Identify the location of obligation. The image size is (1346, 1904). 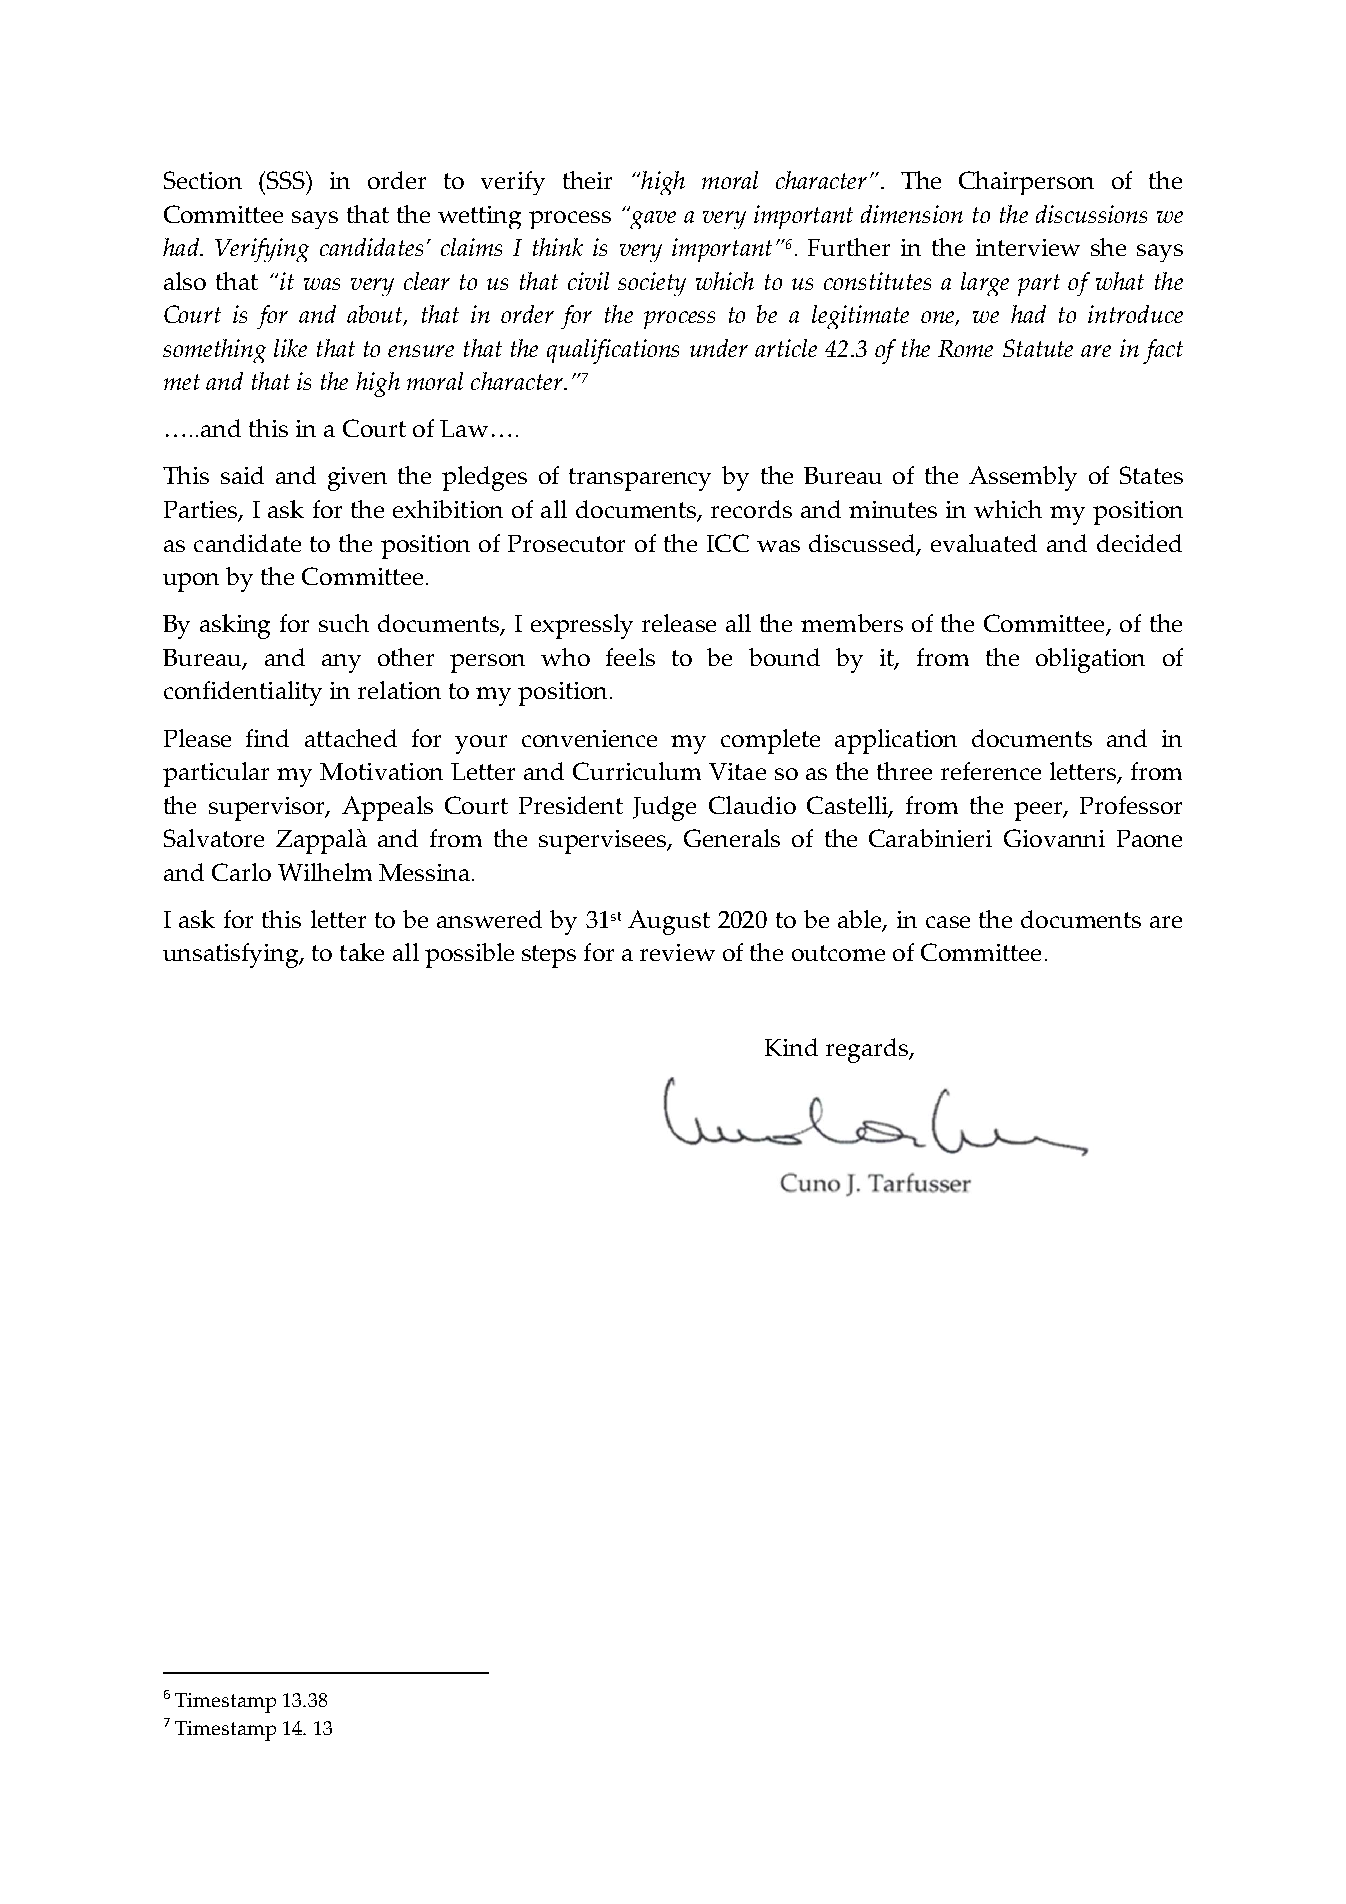
(1090, 660).
